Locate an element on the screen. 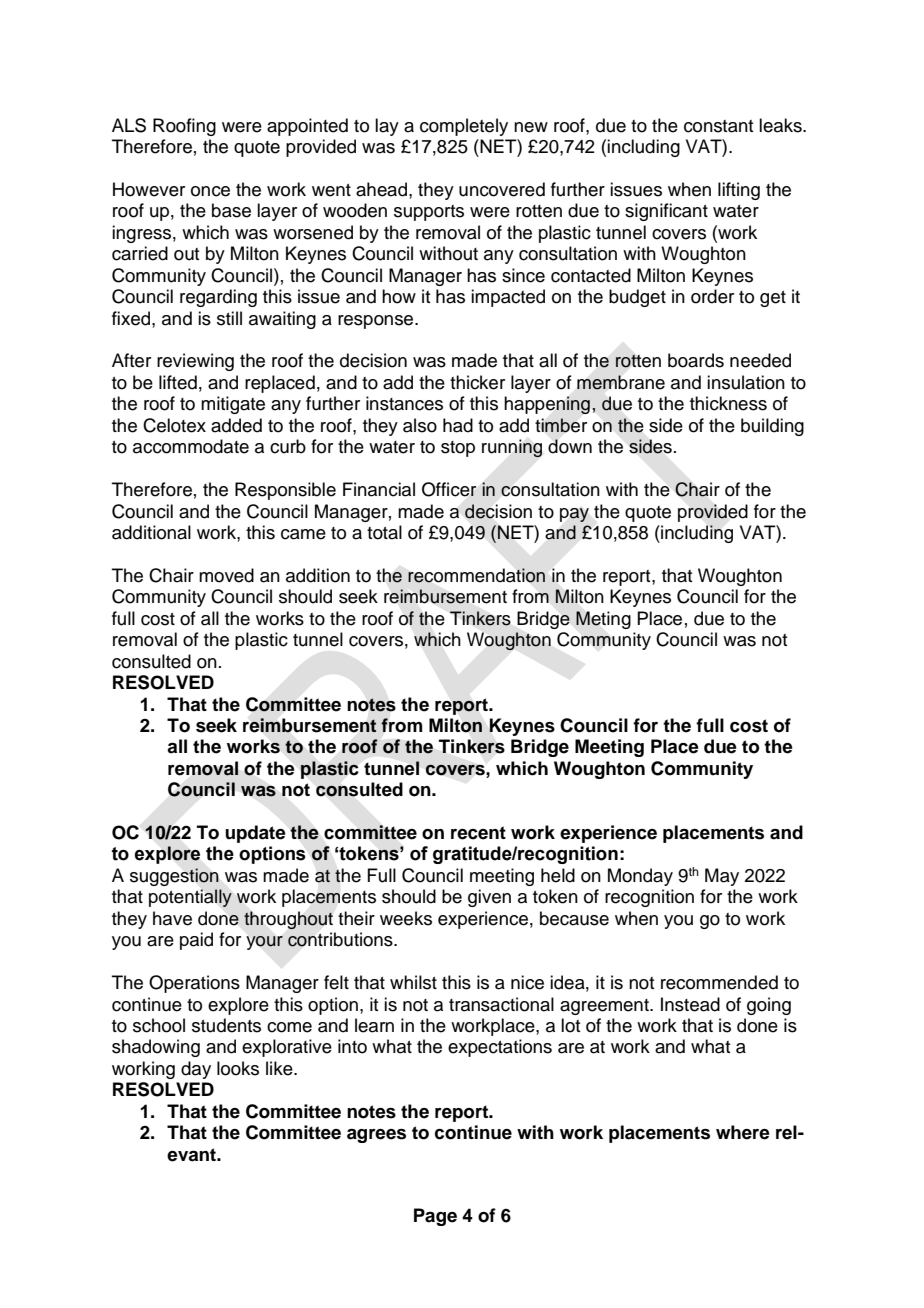 The width and height of the screenshot is (924, 1308). moved is located at coordinates (226, 575).
